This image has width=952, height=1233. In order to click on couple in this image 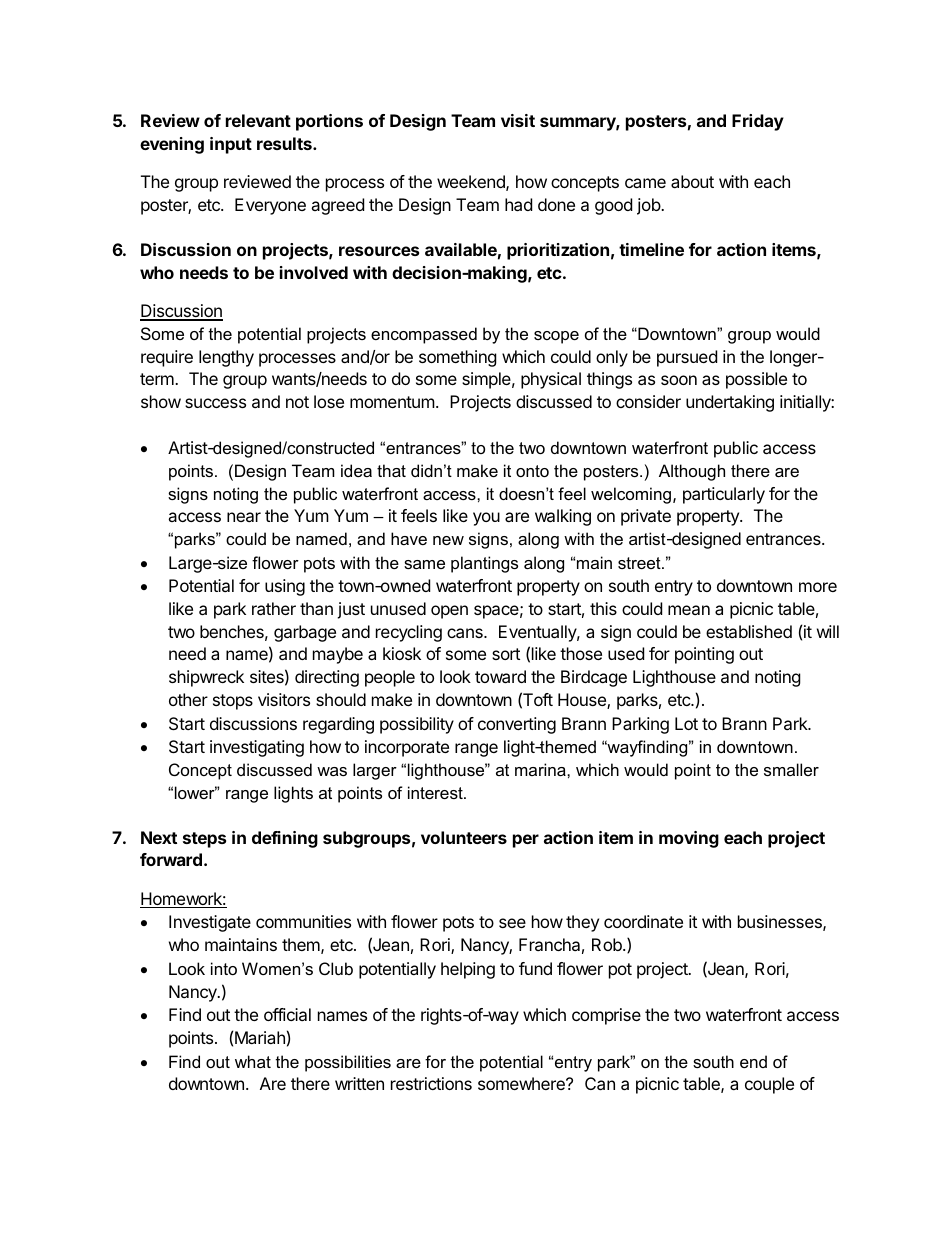, I will do `click(769, 1085)`.
